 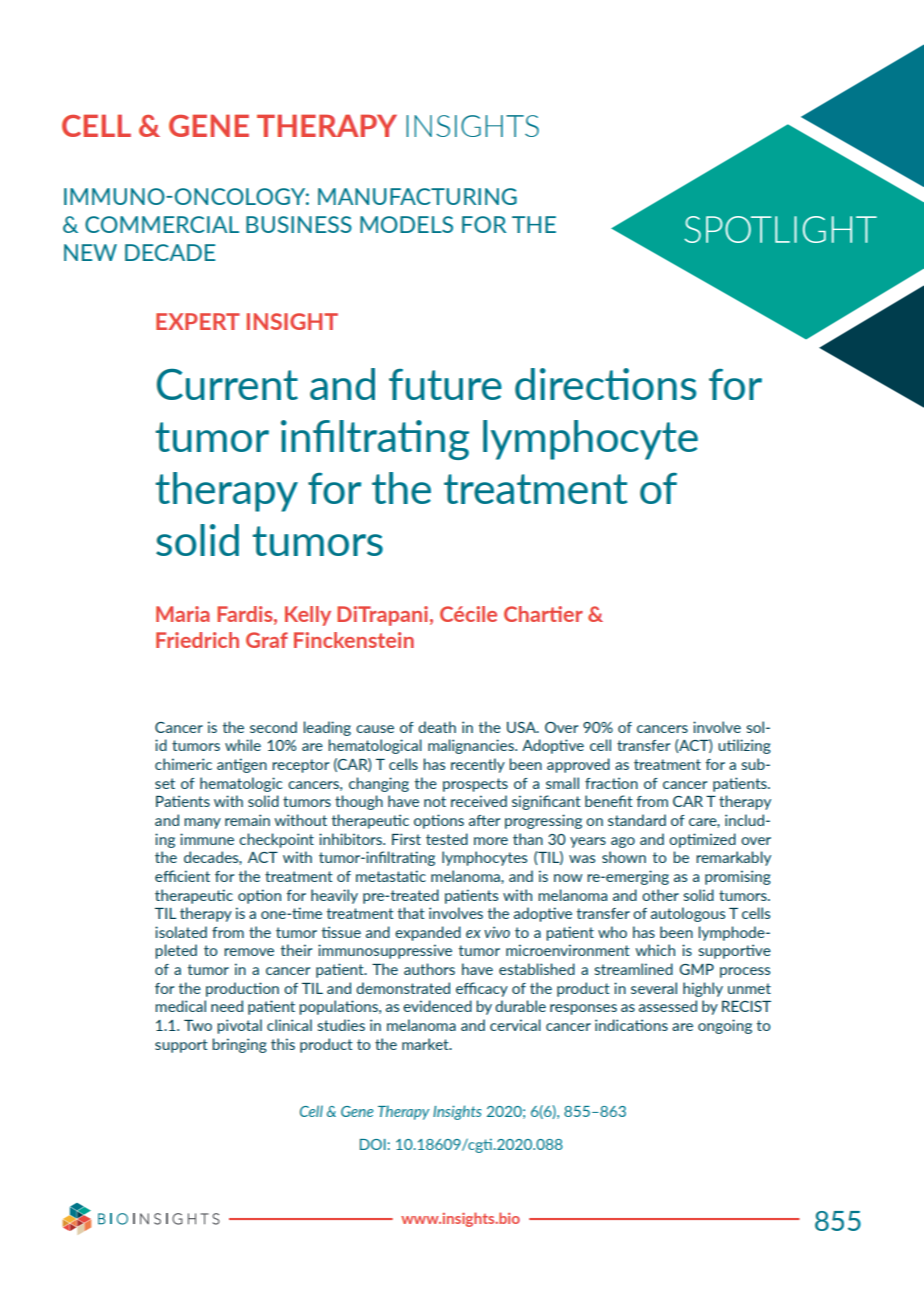 I want to click on bringing, so click(x=239, y=1045).
